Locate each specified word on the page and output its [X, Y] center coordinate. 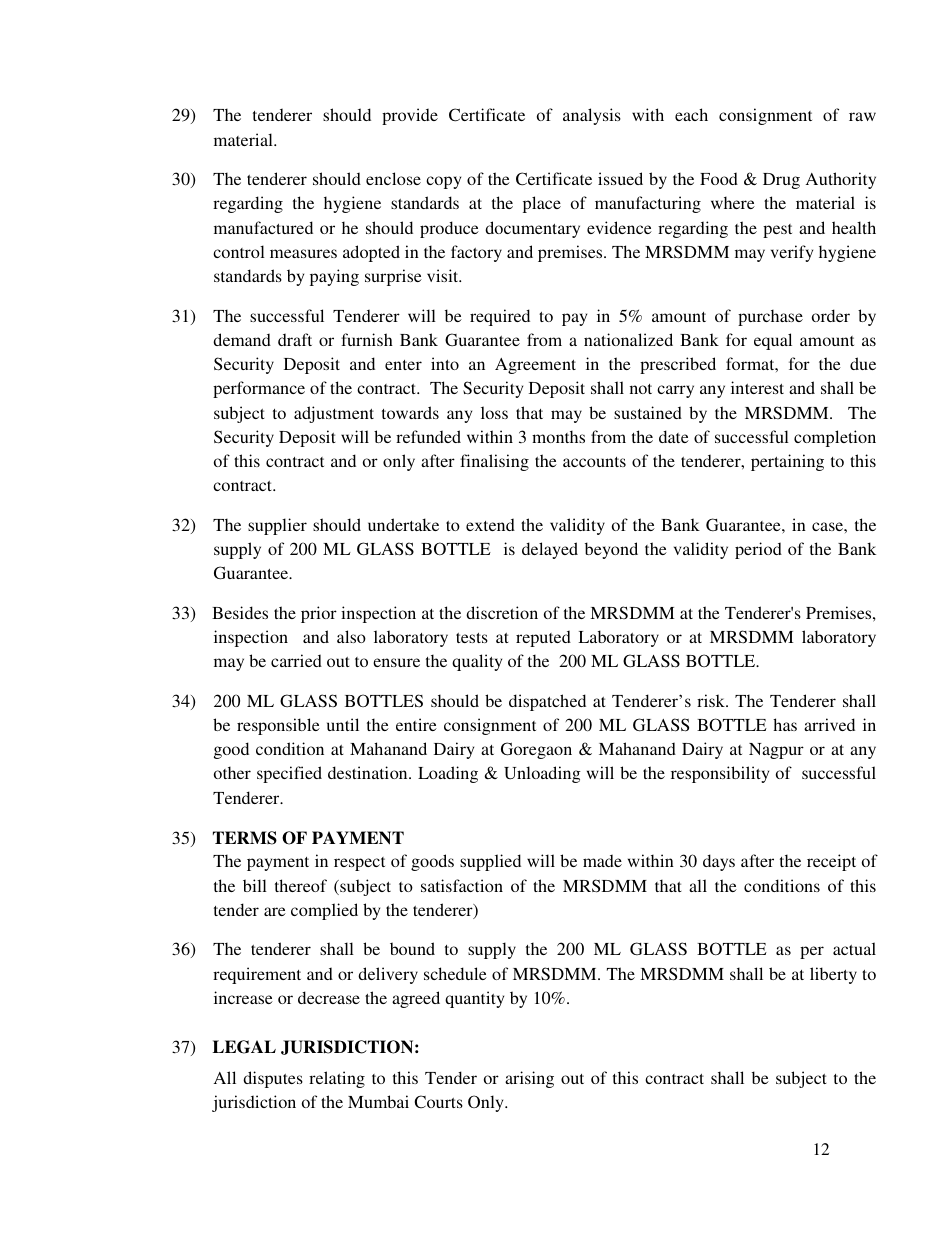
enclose [393, 178]
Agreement [535, 366]
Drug [781, 181]
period [758, 550]
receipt [831, 862]
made [602, 860]
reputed [543, 638]
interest [757, 387]
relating [337, 1079]
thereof [301, 885]
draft [295, 339]
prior [319, 614]
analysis [592, 116]
